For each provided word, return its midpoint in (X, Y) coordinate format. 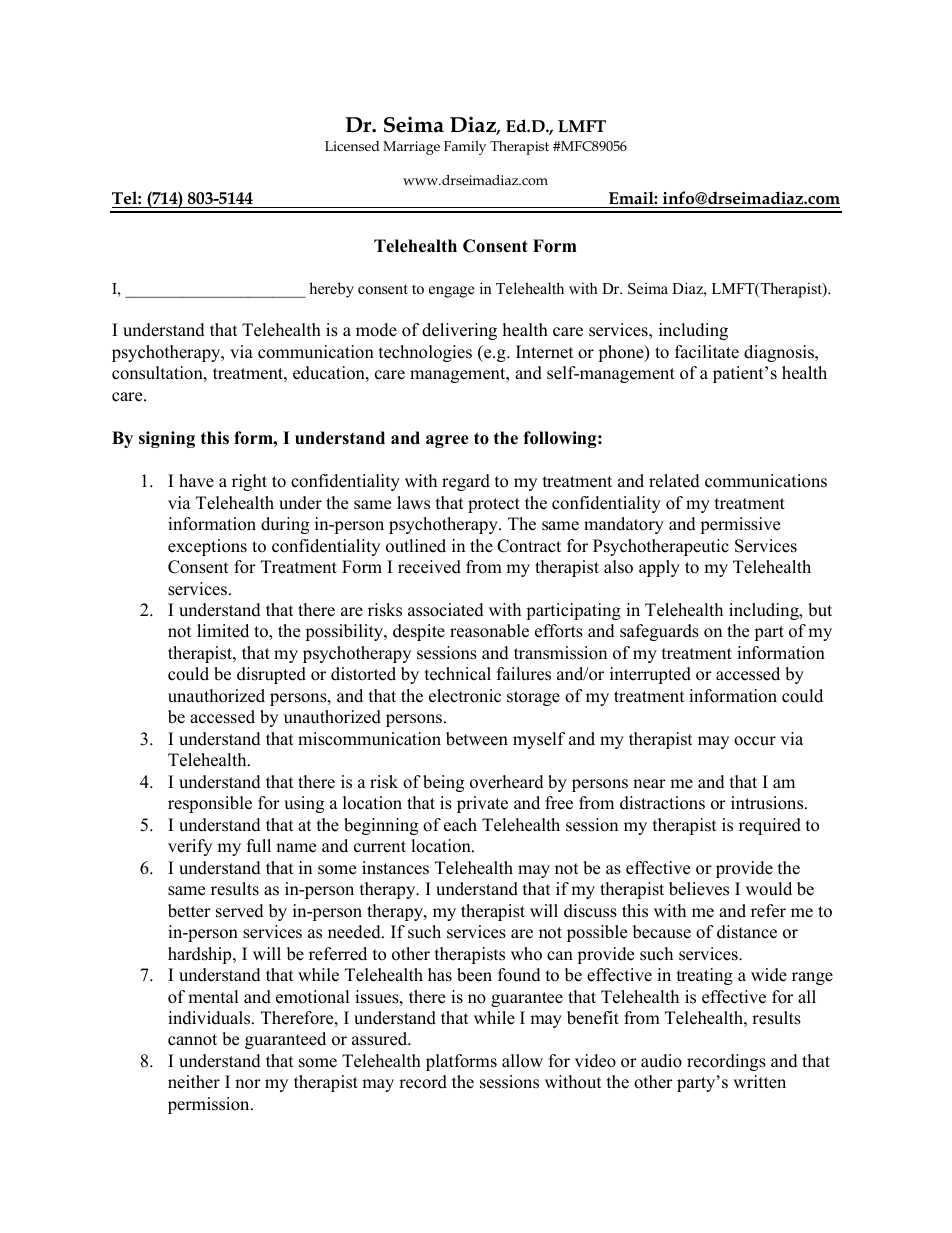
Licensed (352, 146)
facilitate (707, 352)
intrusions (768, 803)
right (249, 482)
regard (466, 482)
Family (465, 148)
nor (248, 1084)
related (674, 481)
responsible (210, 804)
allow (522, 1061)
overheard (507, 782)
